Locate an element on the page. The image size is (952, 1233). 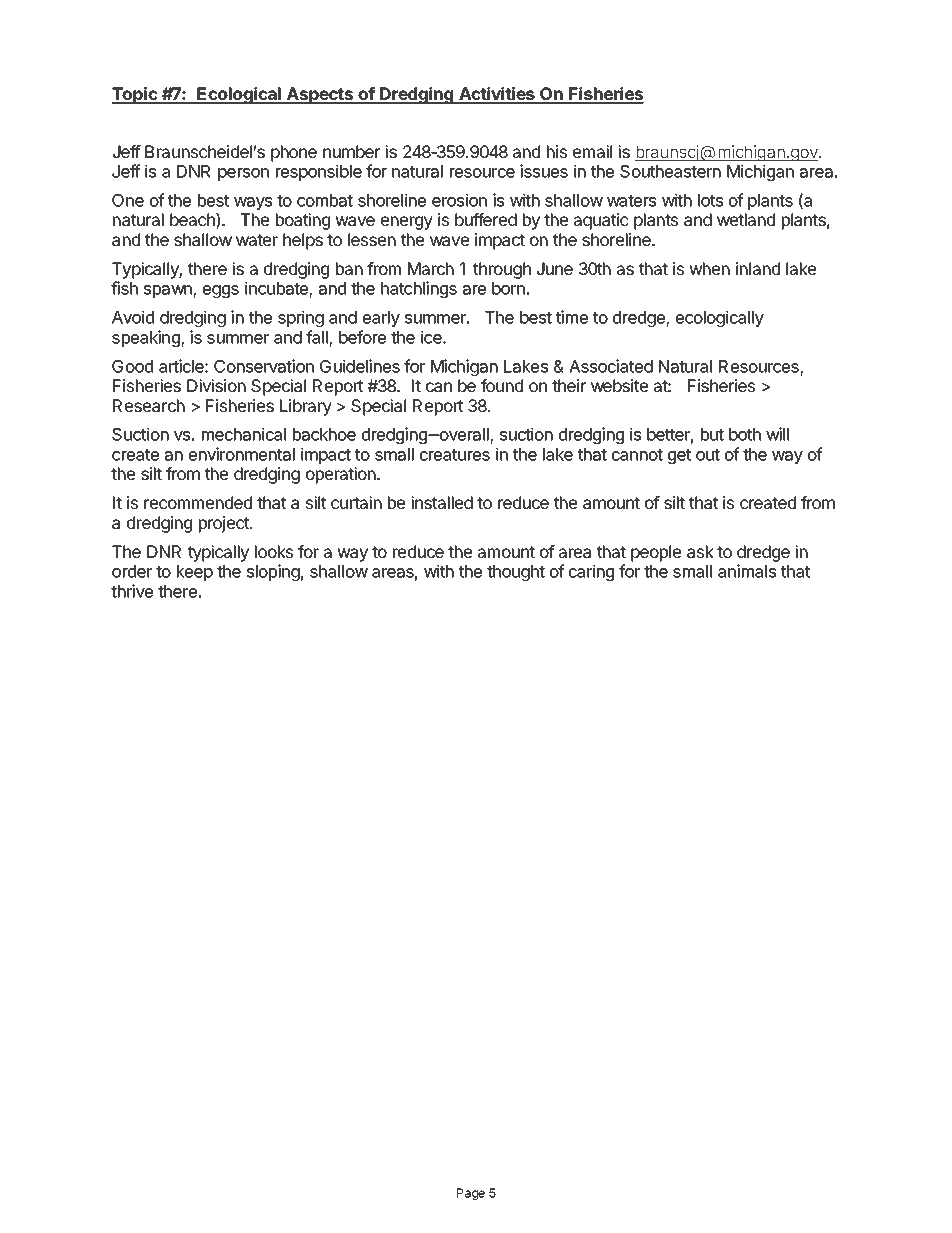
person is located at coordinates (243, 174).
